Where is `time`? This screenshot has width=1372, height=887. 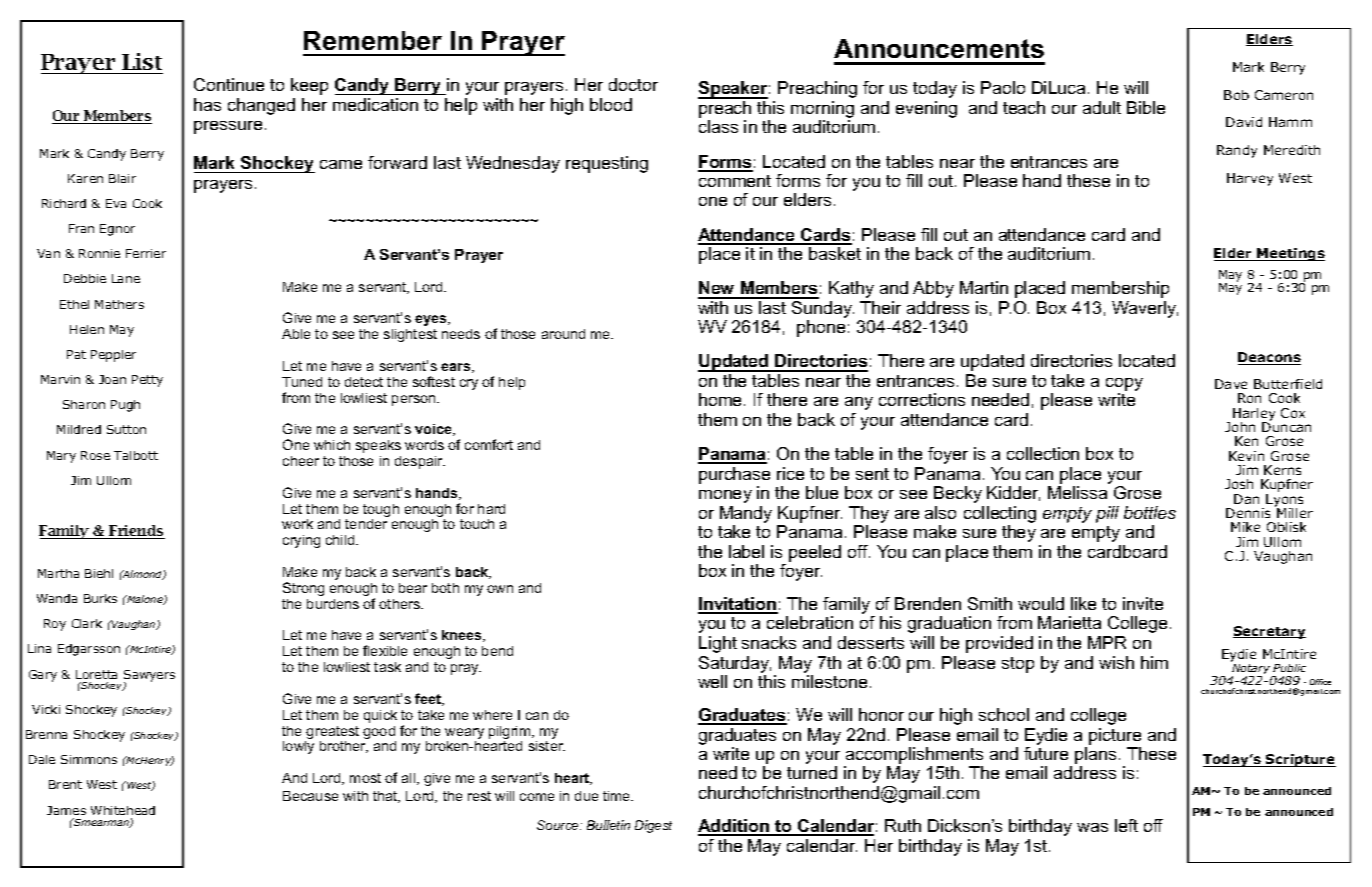 time is located at coordinates (618, 796).
